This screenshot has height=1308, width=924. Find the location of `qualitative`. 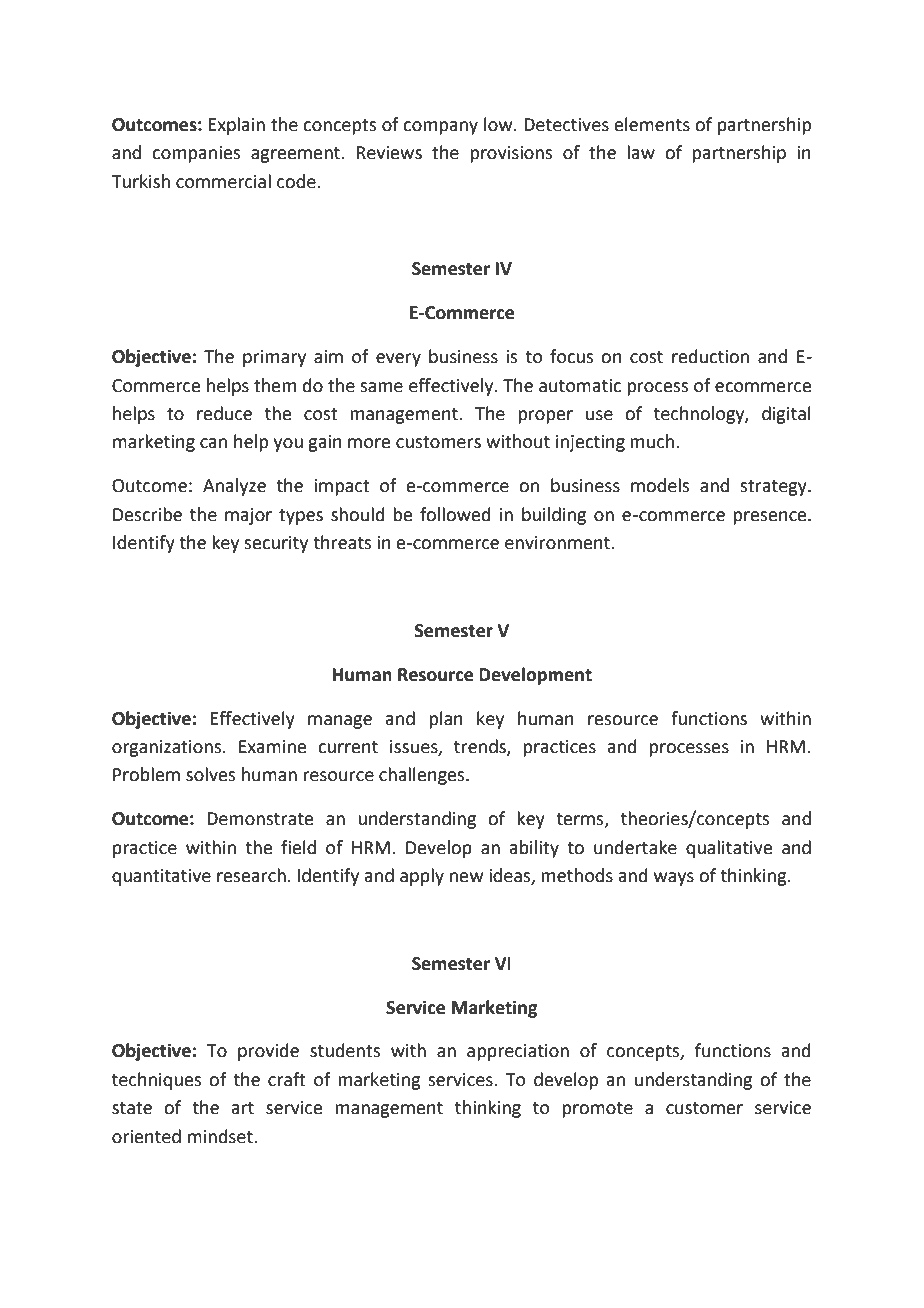

qualitative is located at coordinates (729, 849).
